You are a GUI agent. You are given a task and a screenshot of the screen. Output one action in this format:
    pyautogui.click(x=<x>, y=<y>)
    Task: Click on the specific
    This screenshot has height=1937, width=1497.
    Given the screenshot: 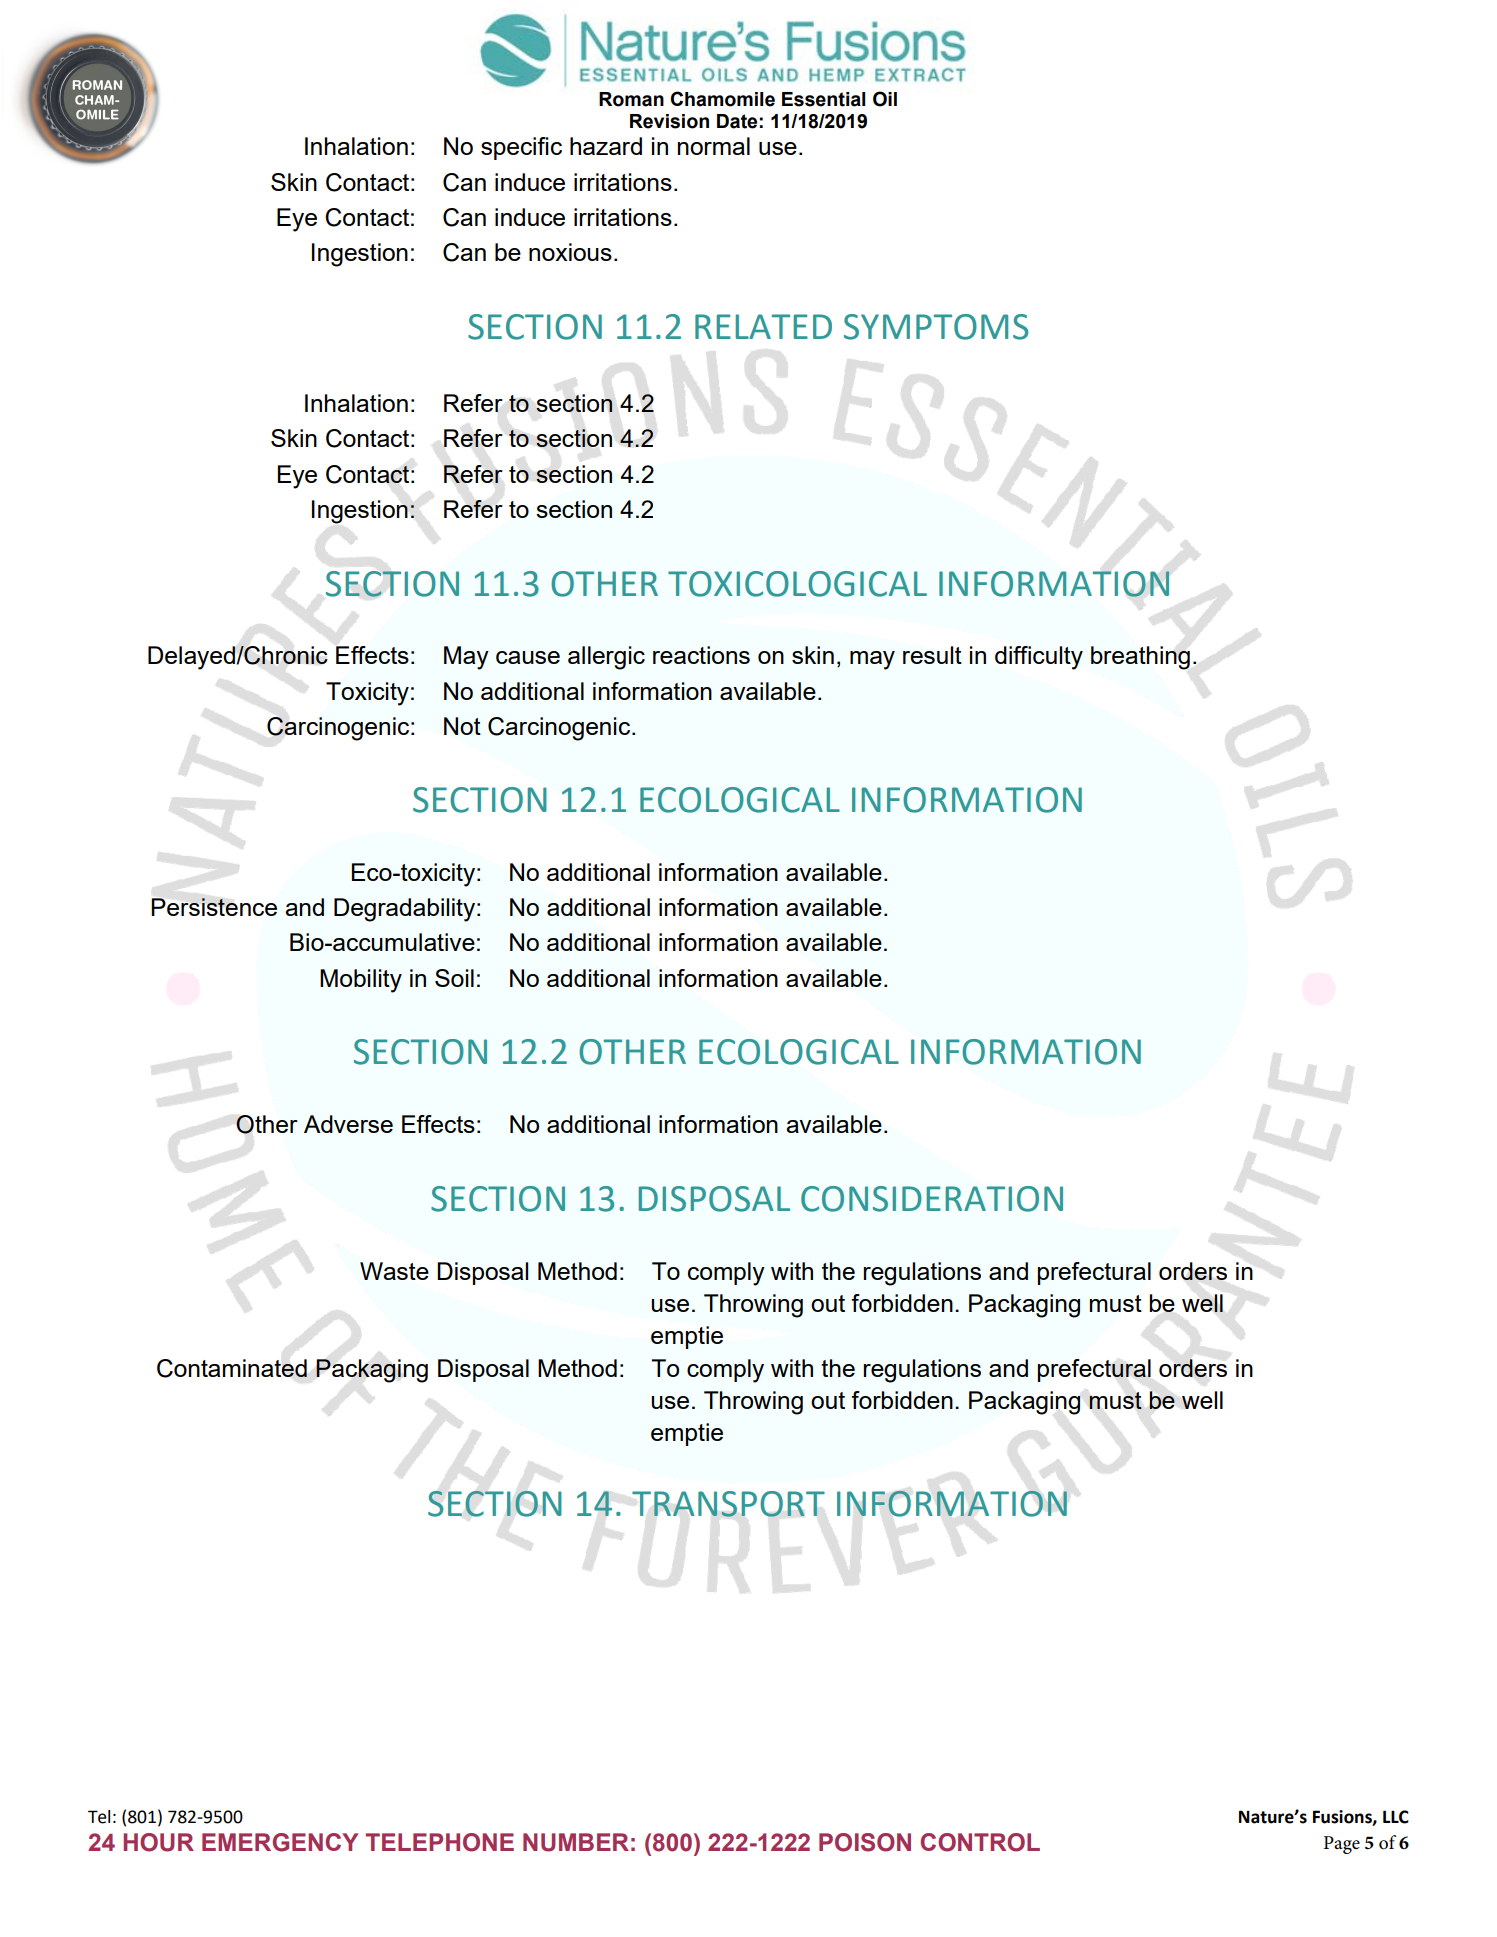 What is the action you would take?
    pyautogui.click(x=521, y=148)
